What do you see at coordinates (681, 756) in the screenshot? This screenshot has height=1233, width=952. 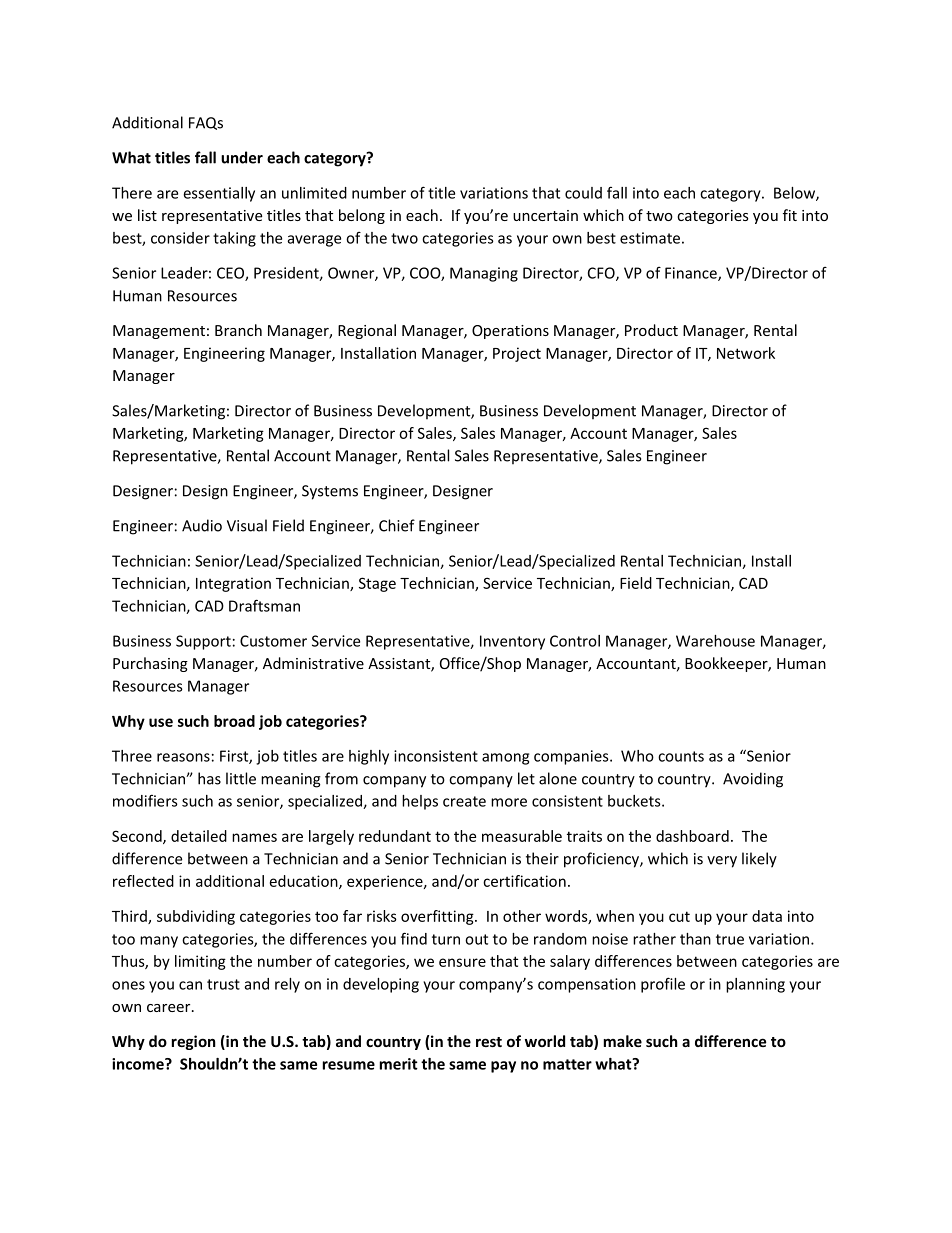 I see `counts` at bounding box center [681, 756].
